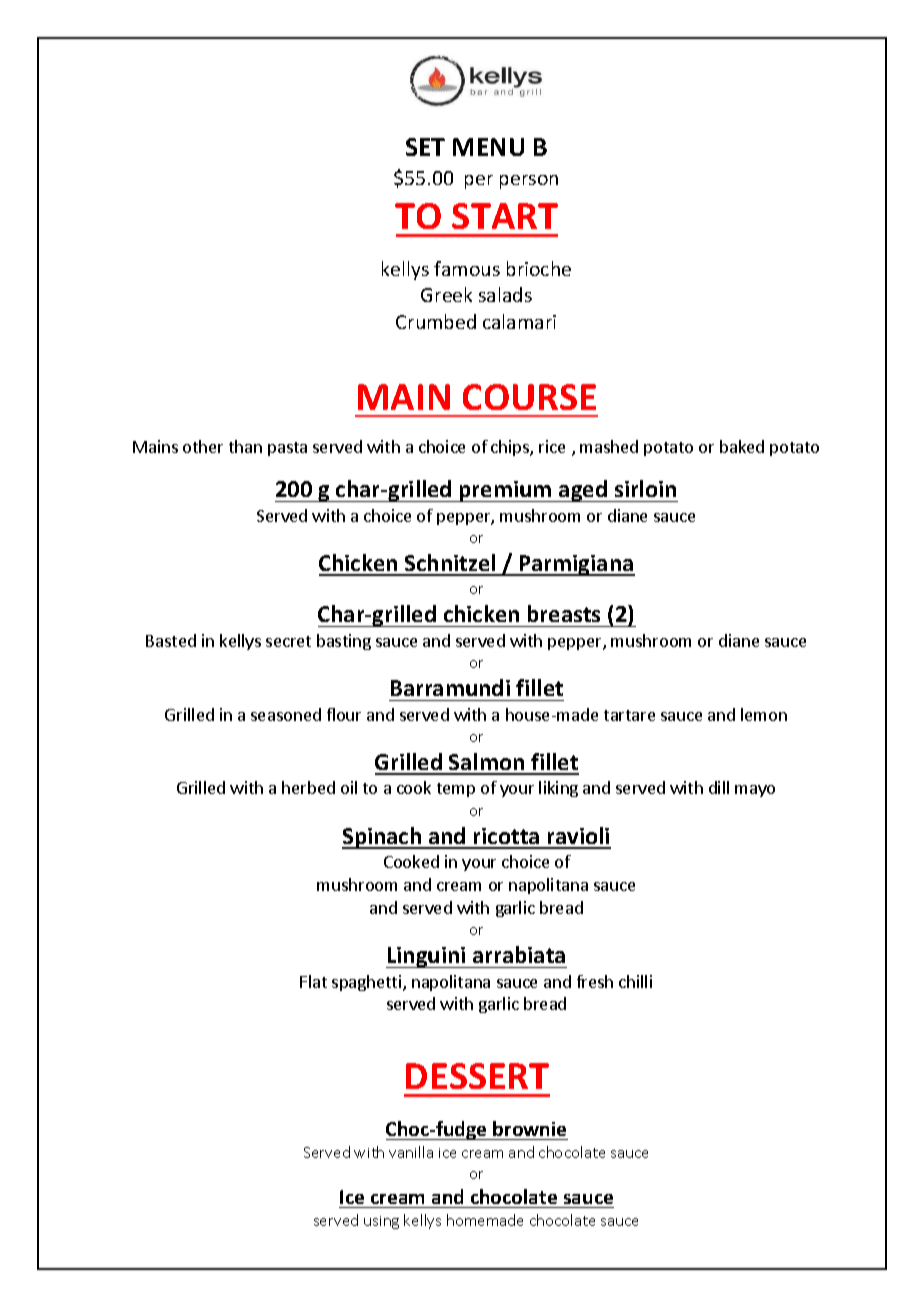 Image resolution: width=924 pixels, height=1307 pixels. Describe the element at coordinates (645, 488) in the page. I see `sirloin` at that location.
